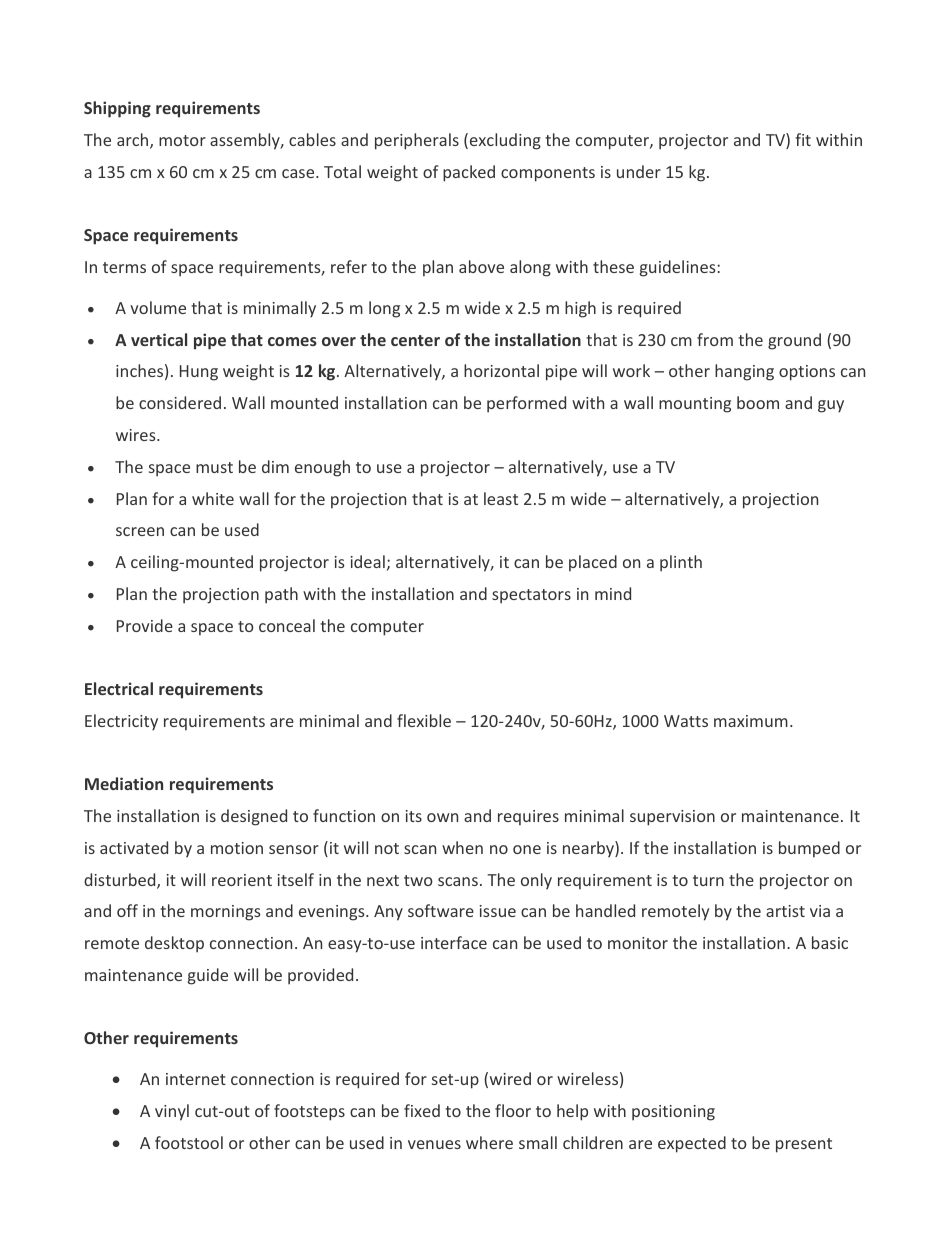 The image size is (952, 1233). Describe the element at coordinates (505, 141) in the image. I see `excluding` at that location.
